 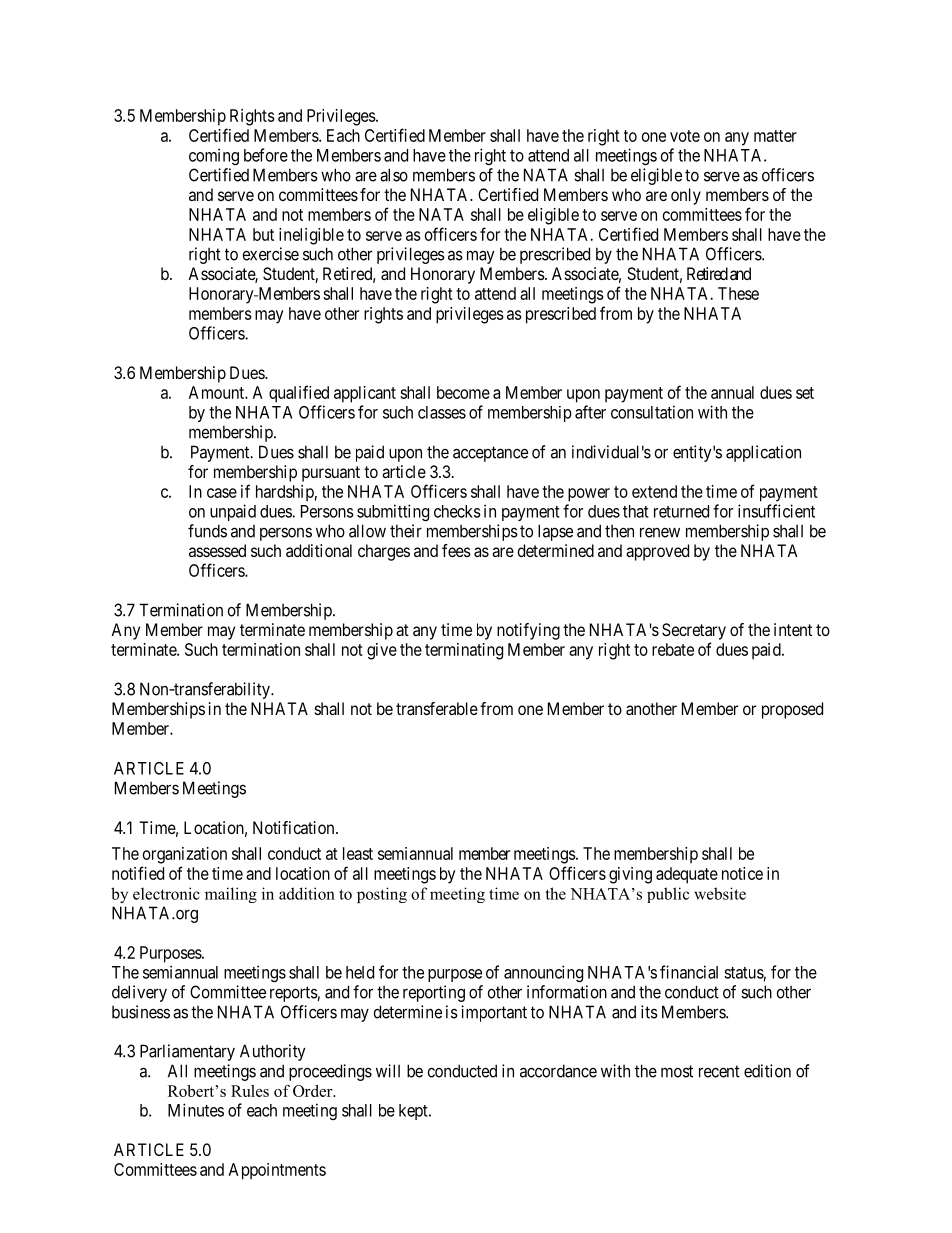 I want to click on Minutes, so click(x=196, y=1110).
